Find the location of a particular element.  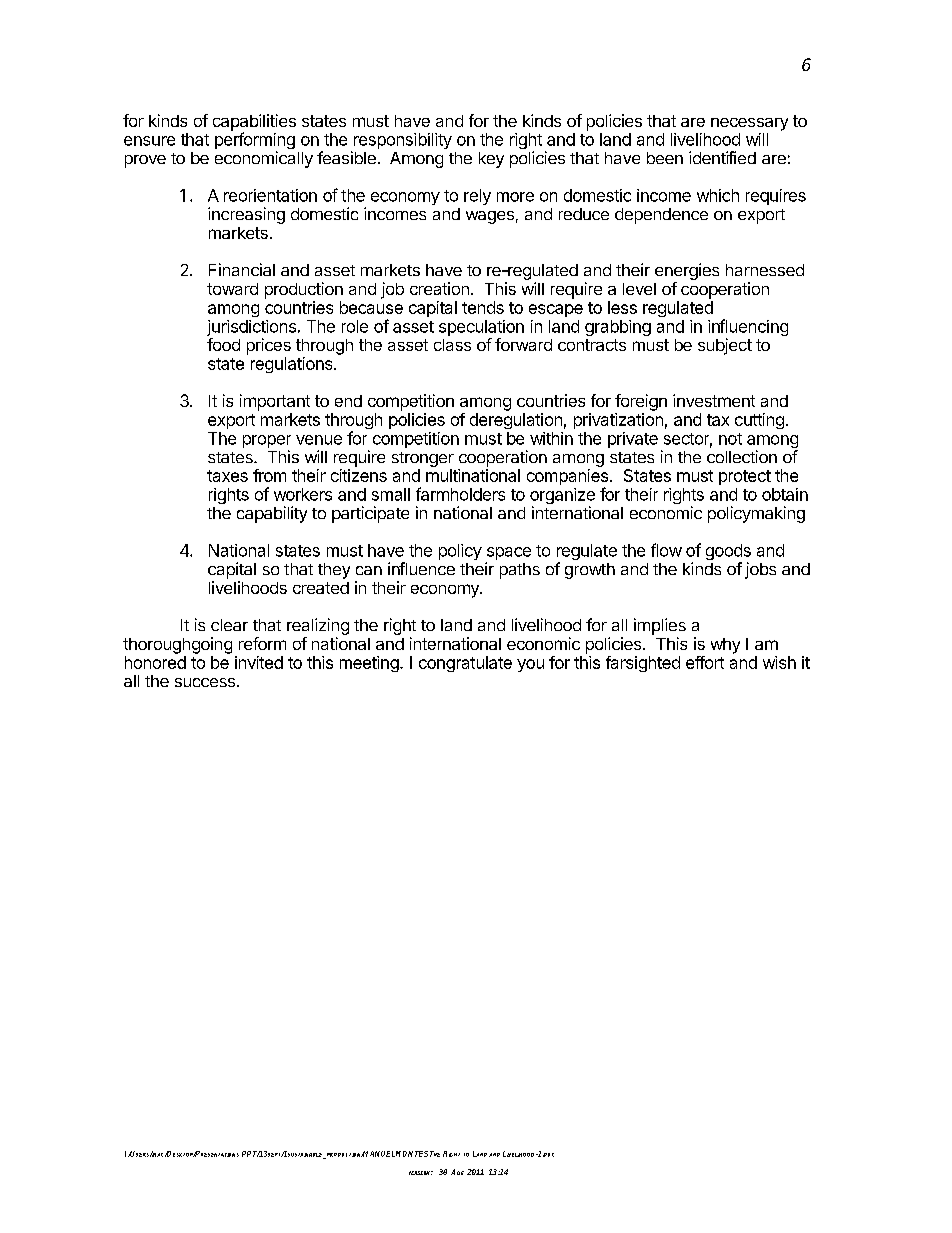

identified is located at coordinates (722, 157).
